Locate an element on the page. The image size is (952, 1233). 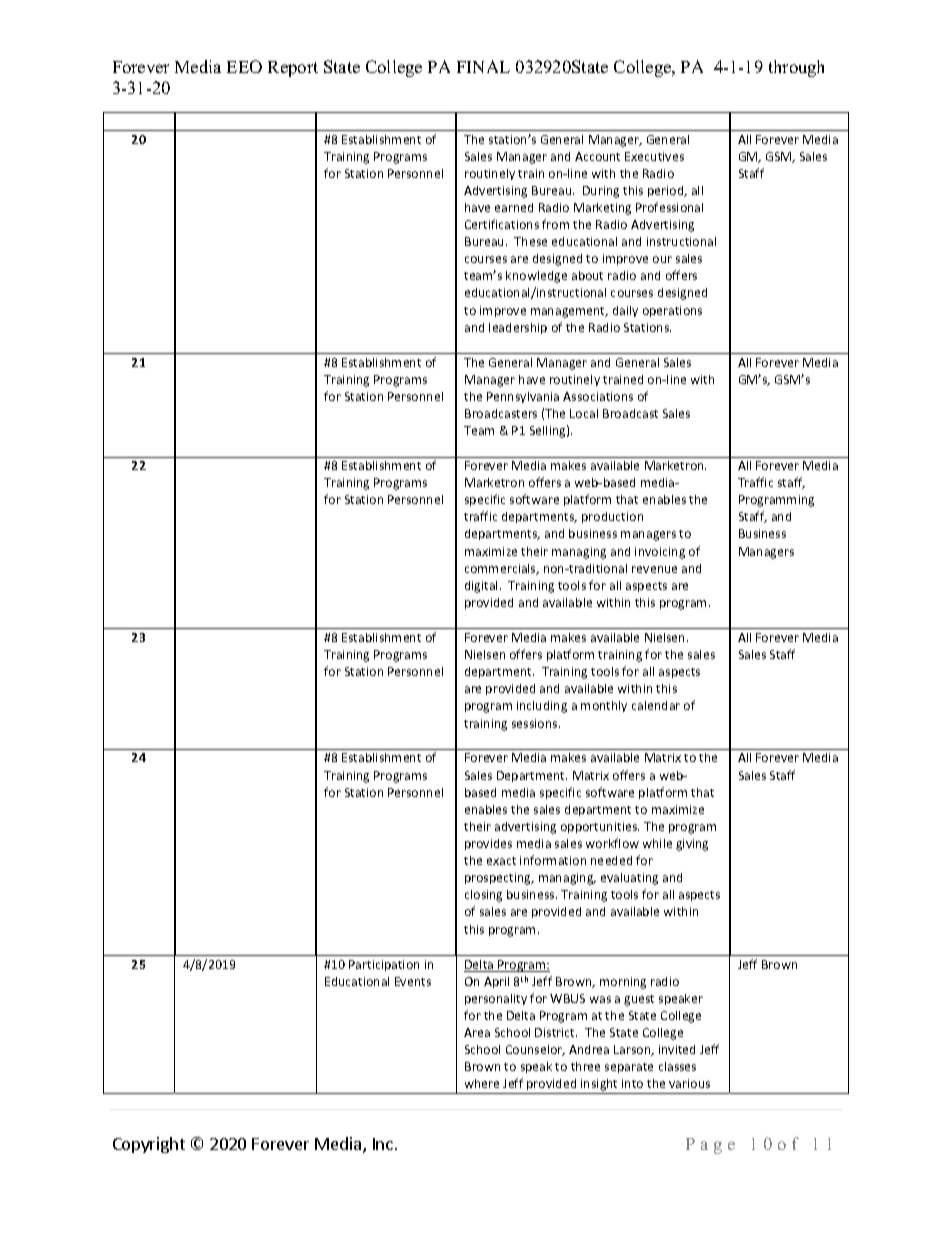
revenue is located at coordinates (654, 569).
